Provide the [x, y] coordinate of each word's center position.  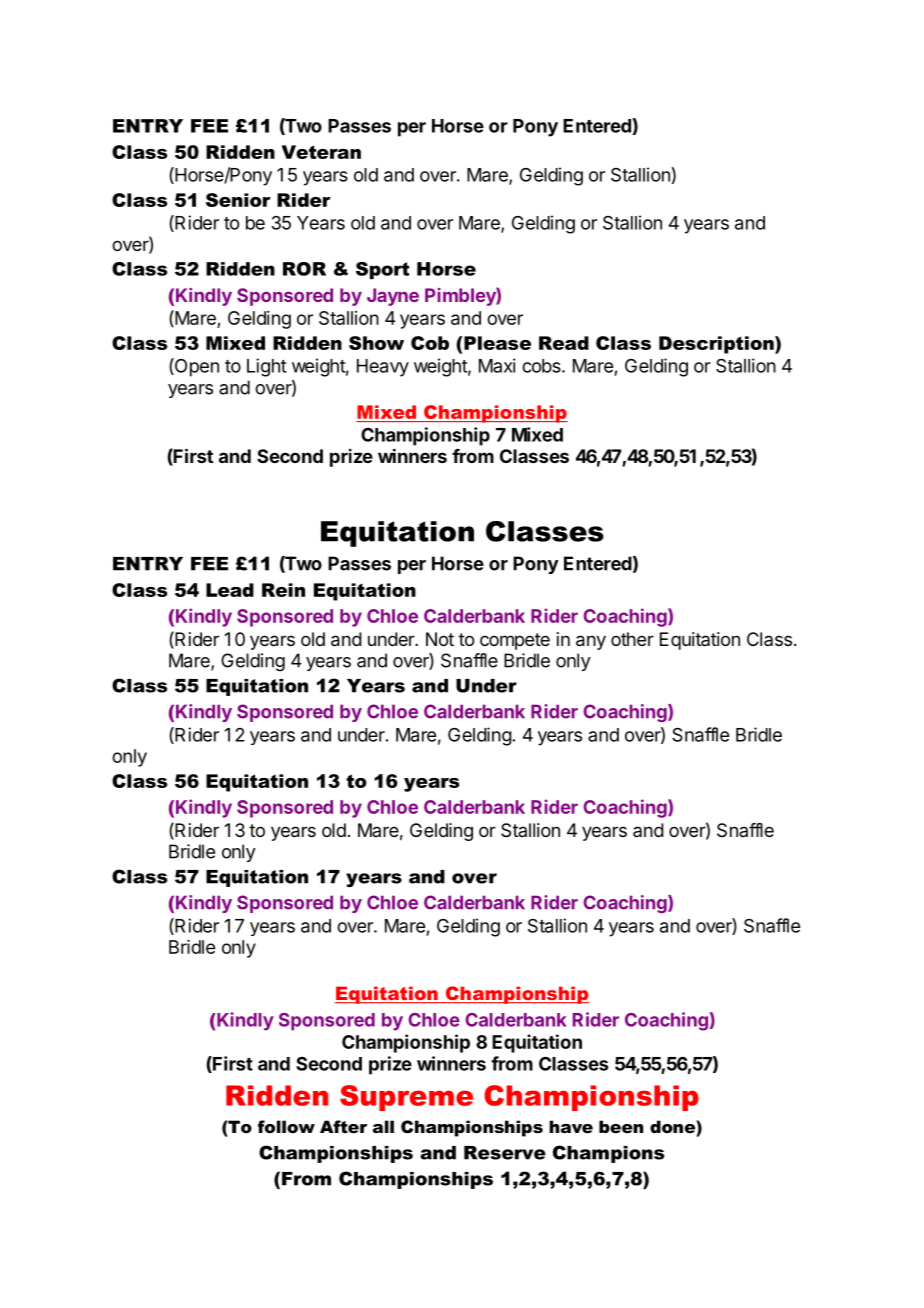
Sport [382, 270]
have [571, 1126]
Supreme [406, 1098]
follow [286, 1126]
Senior [238, 200]
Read [564, 343]
